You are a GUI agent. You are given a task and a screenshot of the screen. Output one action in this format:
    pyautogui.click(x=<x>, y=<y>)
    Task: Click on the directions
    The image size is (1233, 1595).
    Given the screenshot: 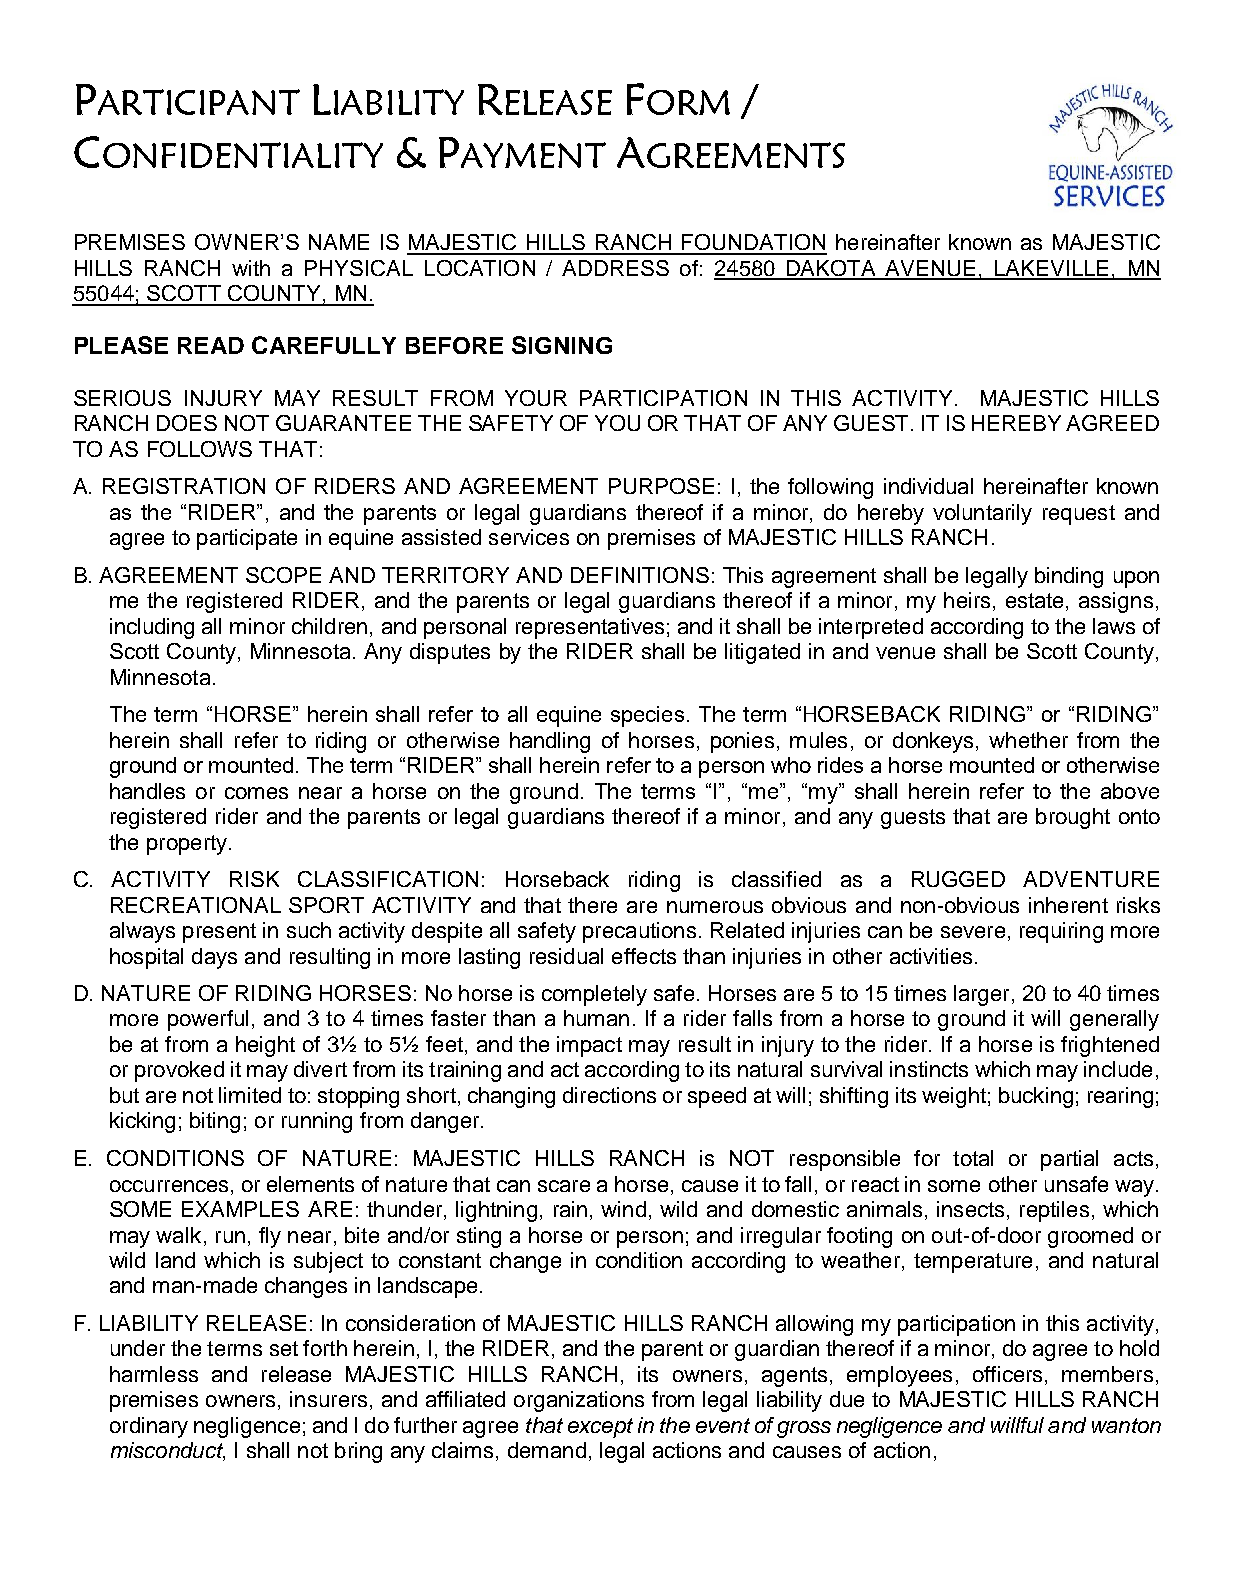 What is the action you would take?
    pyautogui.click(x=609, y=1095)
